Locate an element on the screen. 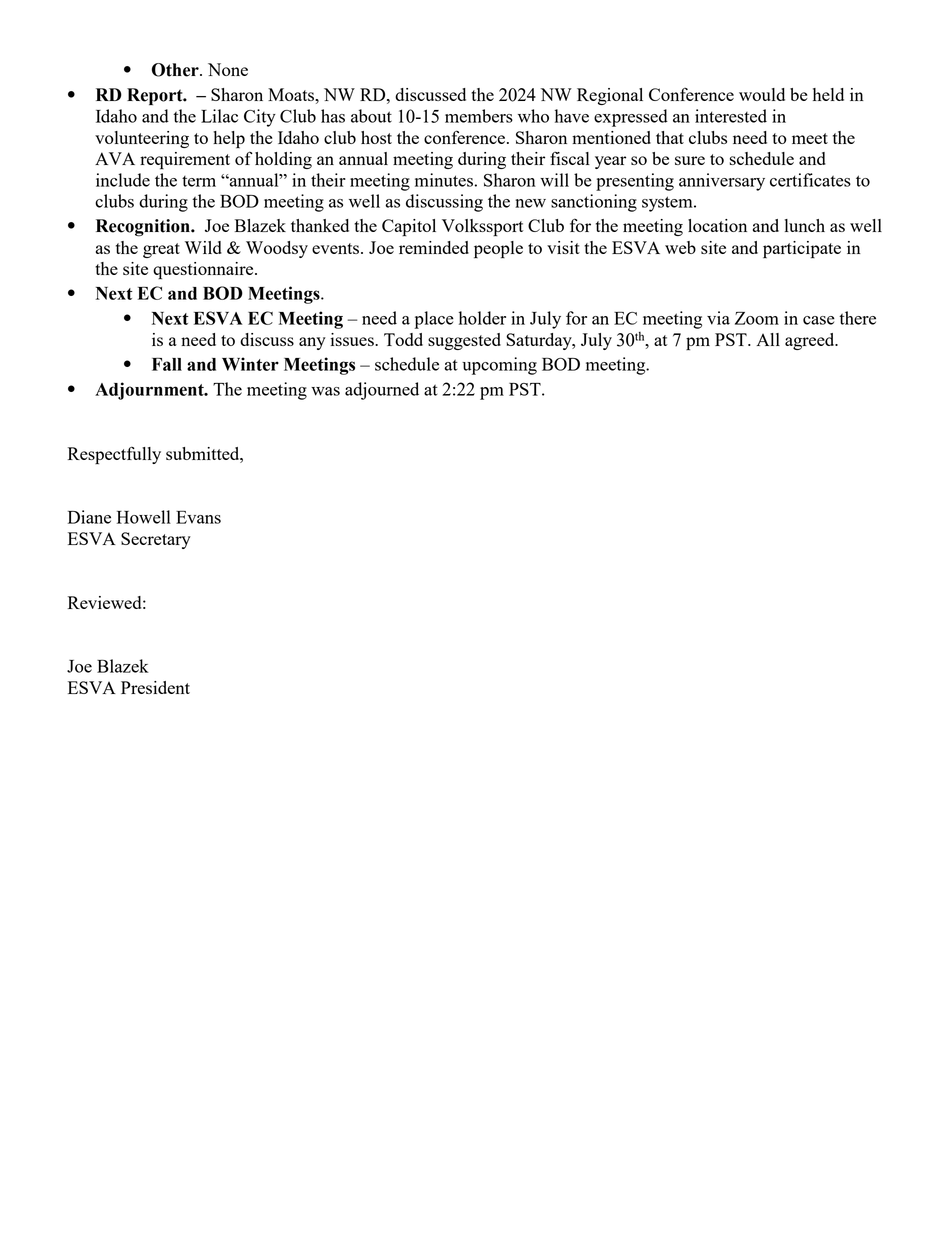 This screenshot has height=1233, width=952. Evans is located at coordinates (198, 517).
